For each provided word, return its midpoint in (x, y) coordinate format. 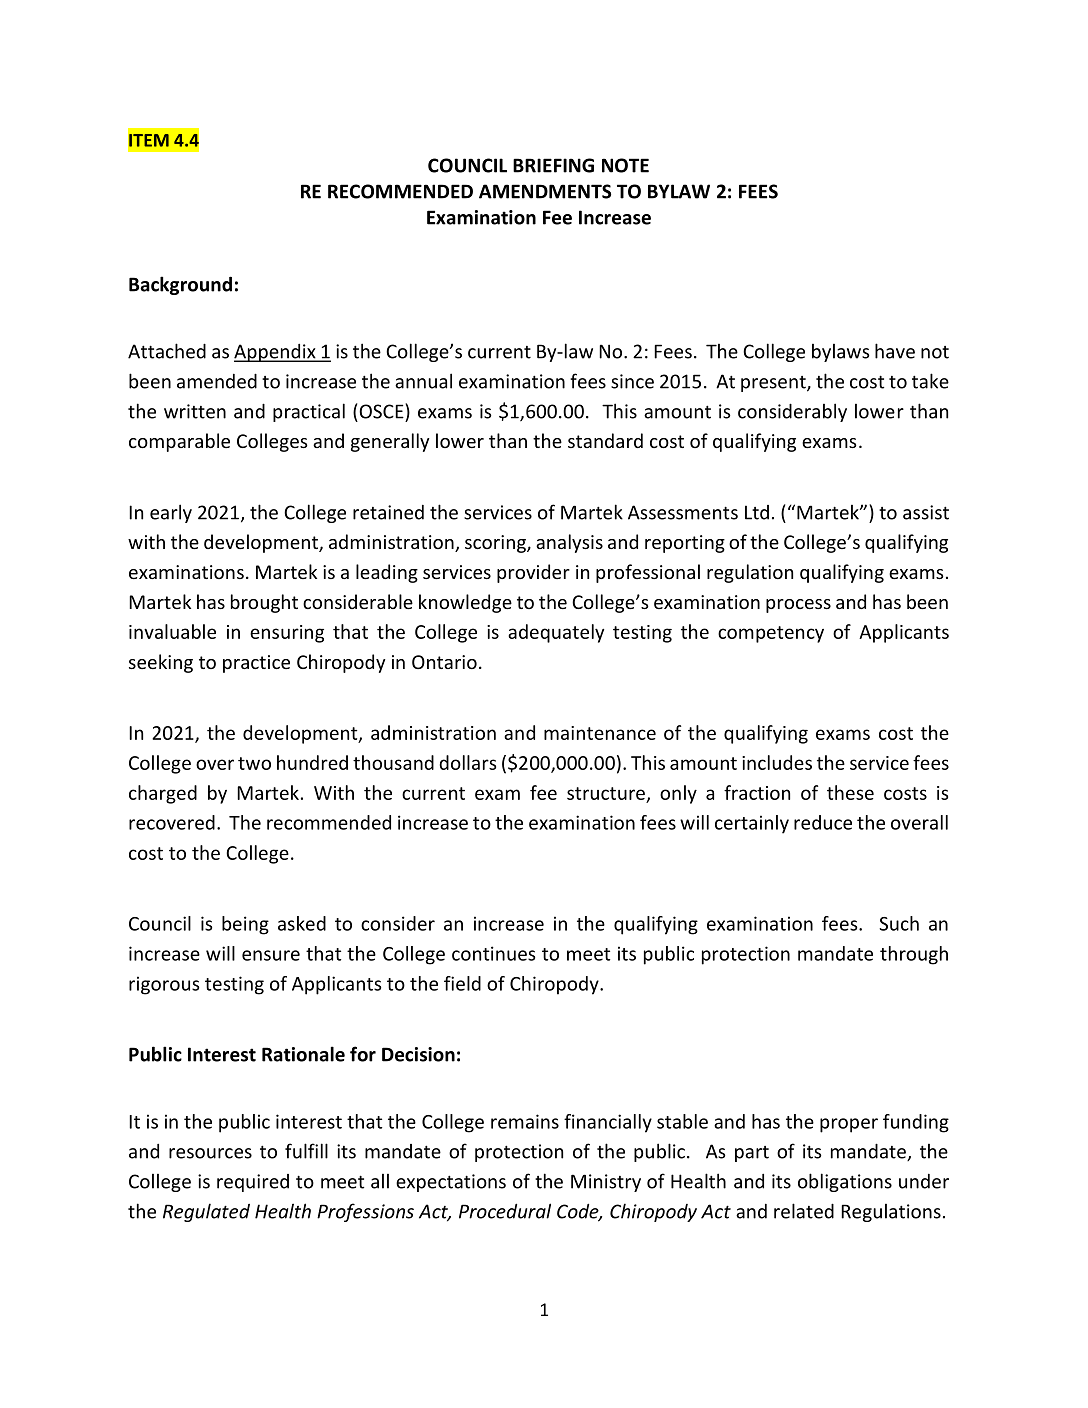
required (253, 1183)
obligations (845, 1182)
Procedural (505, 1211)
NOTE (625, 165)
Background (180, 285)
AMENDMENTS (545, 191)
